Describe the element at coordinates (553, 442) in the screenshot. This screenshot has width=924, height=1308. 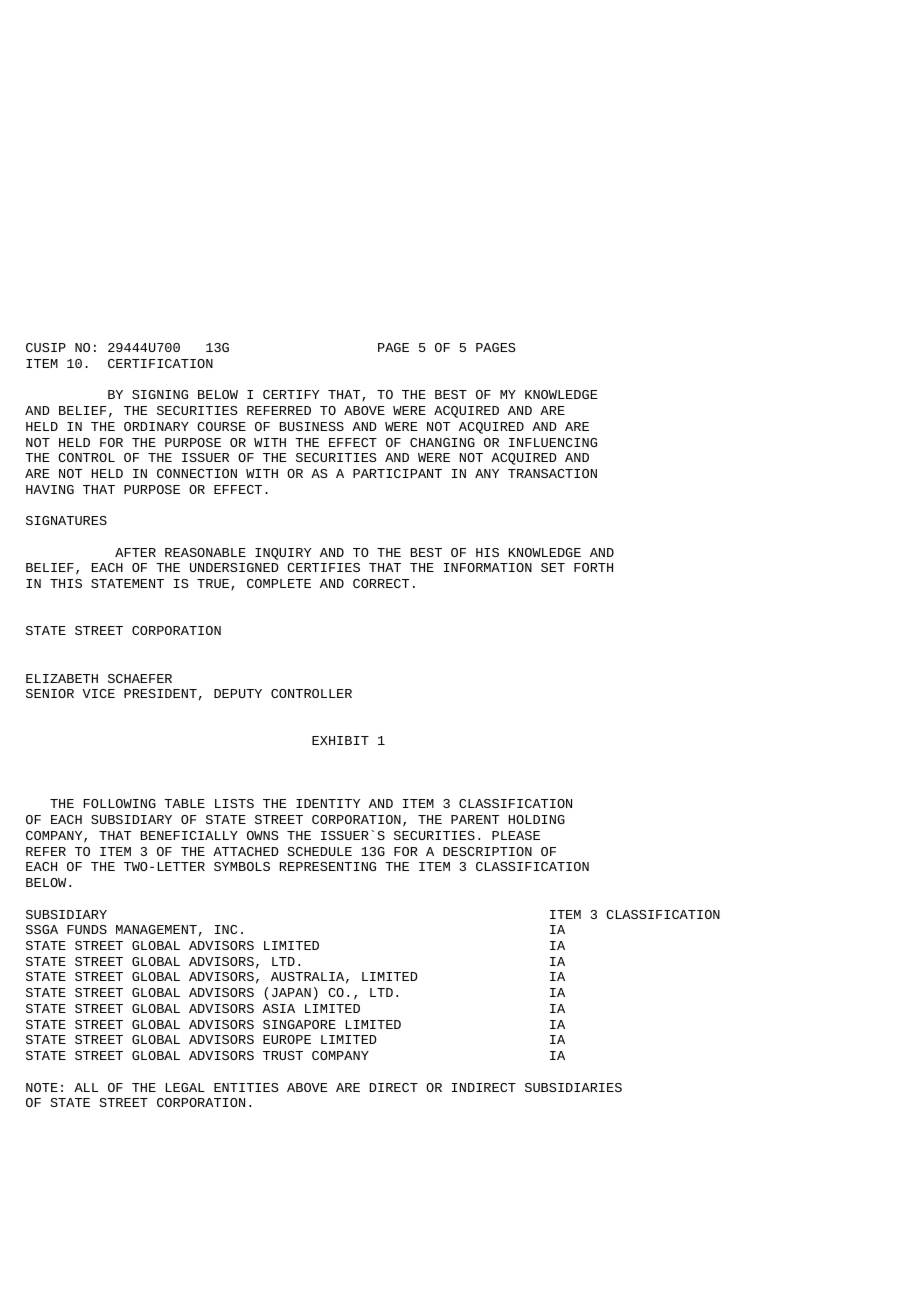
I see `INFLUENCING` at that location.
